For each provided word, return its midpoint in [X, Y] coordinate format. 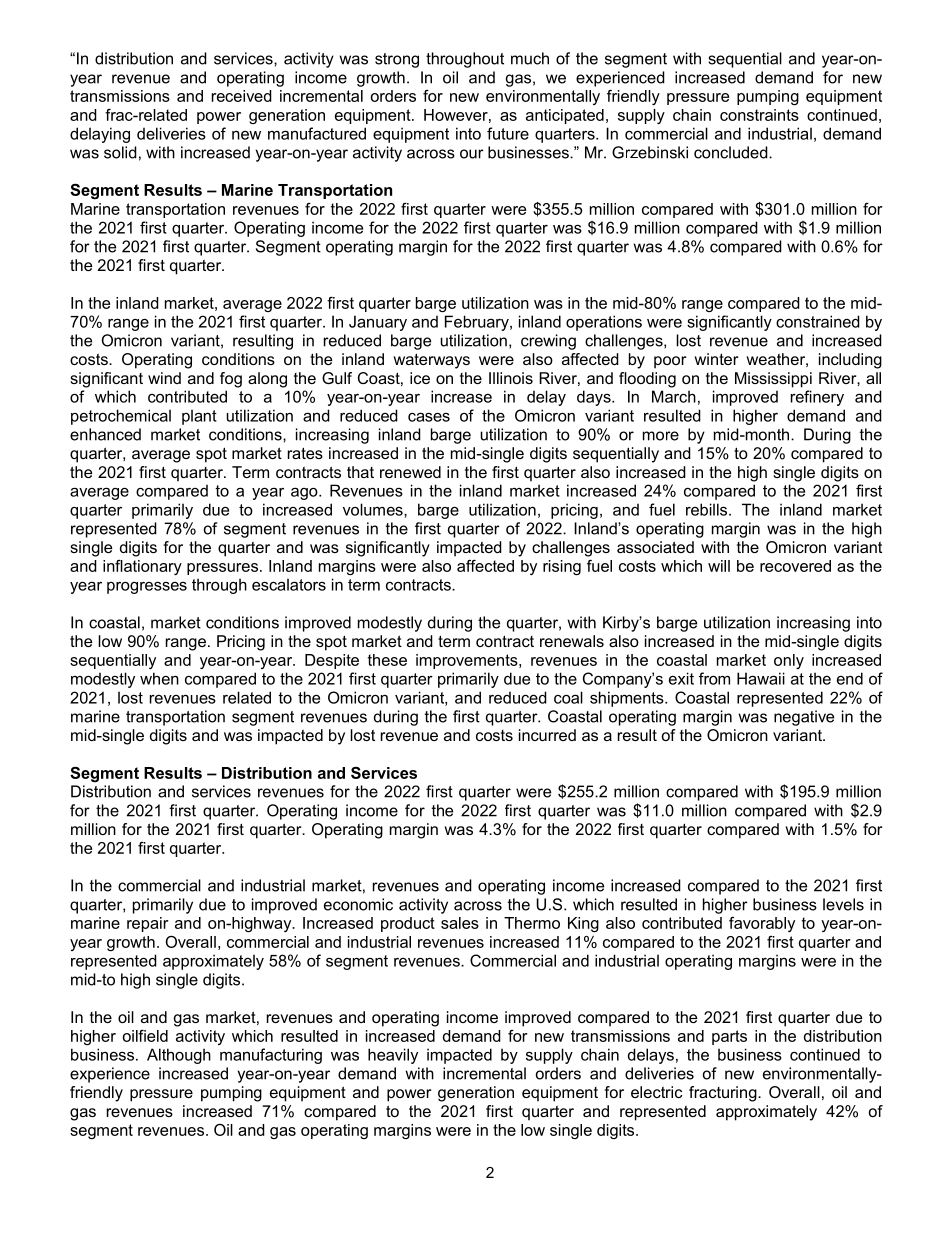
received [242, 96]
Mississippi [773, 380]
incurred [547, 735]
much [530, 58]
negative [804, 718]
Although [179, 1056]
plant [199, 417]
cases [429, 417]
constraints [759, 115]
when [159, 678]
